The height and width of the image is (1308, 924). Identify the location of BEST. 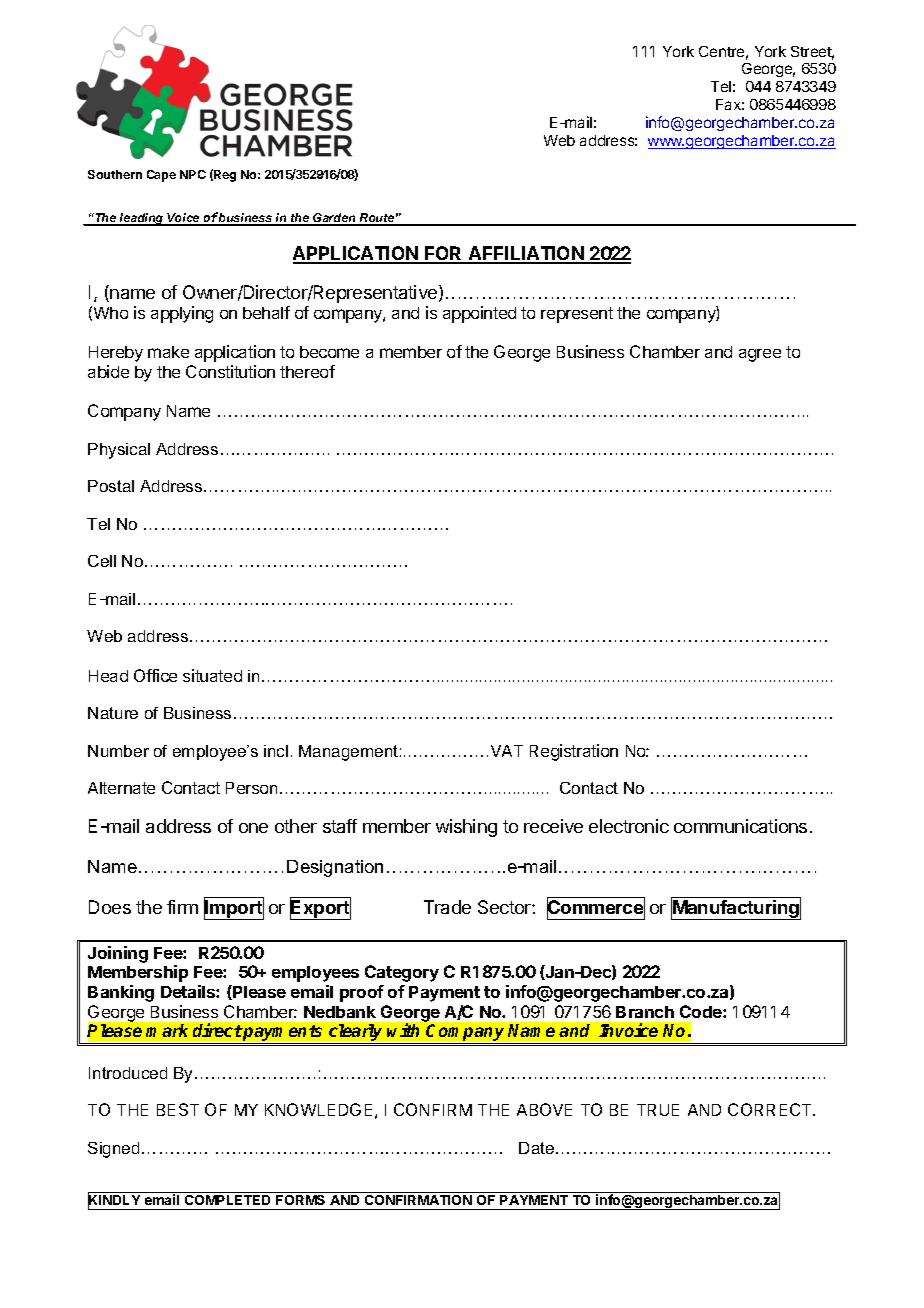
(178, 1109).
